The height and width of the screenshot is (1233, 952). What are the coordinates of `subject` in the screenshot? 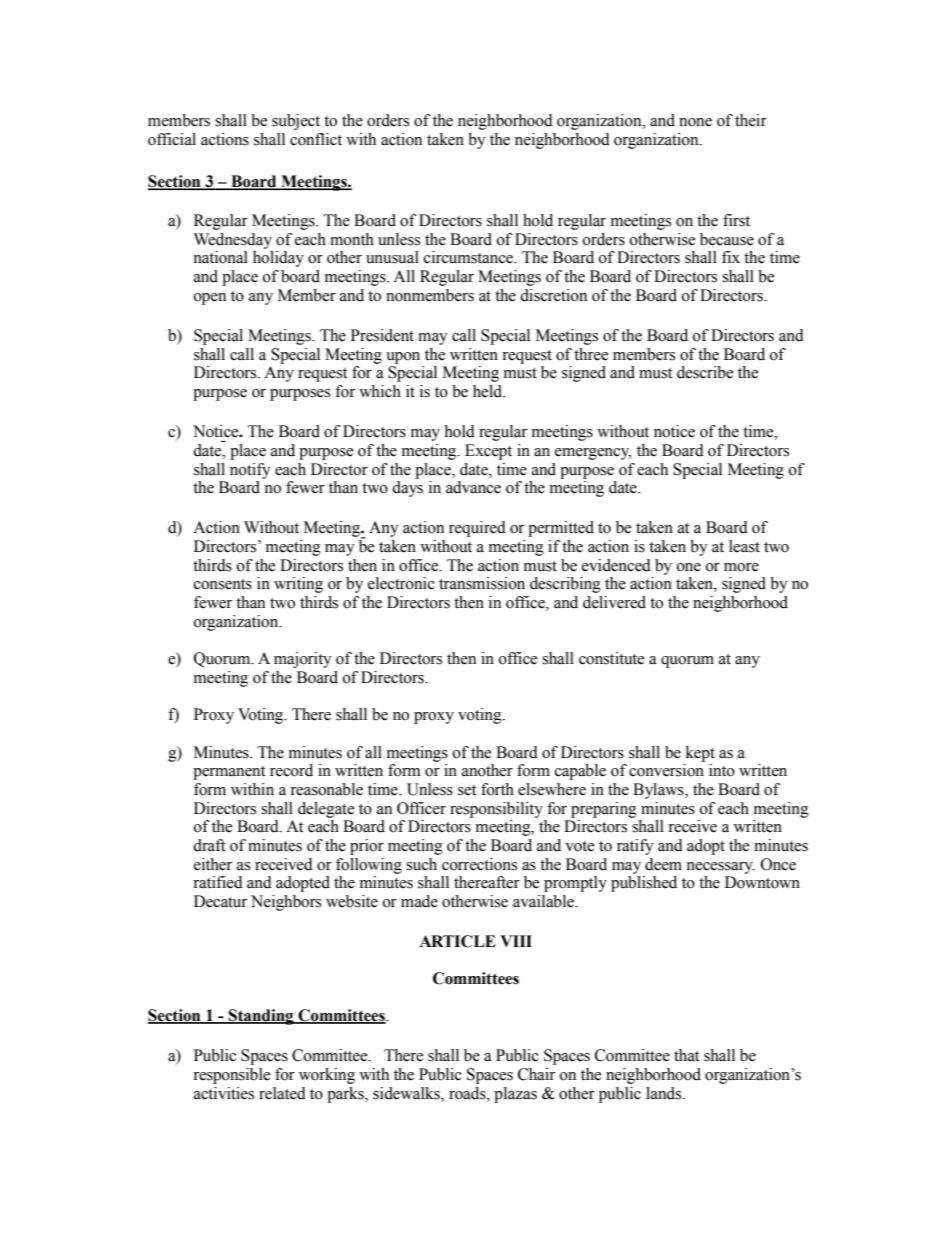 It's located at (296, 122).
